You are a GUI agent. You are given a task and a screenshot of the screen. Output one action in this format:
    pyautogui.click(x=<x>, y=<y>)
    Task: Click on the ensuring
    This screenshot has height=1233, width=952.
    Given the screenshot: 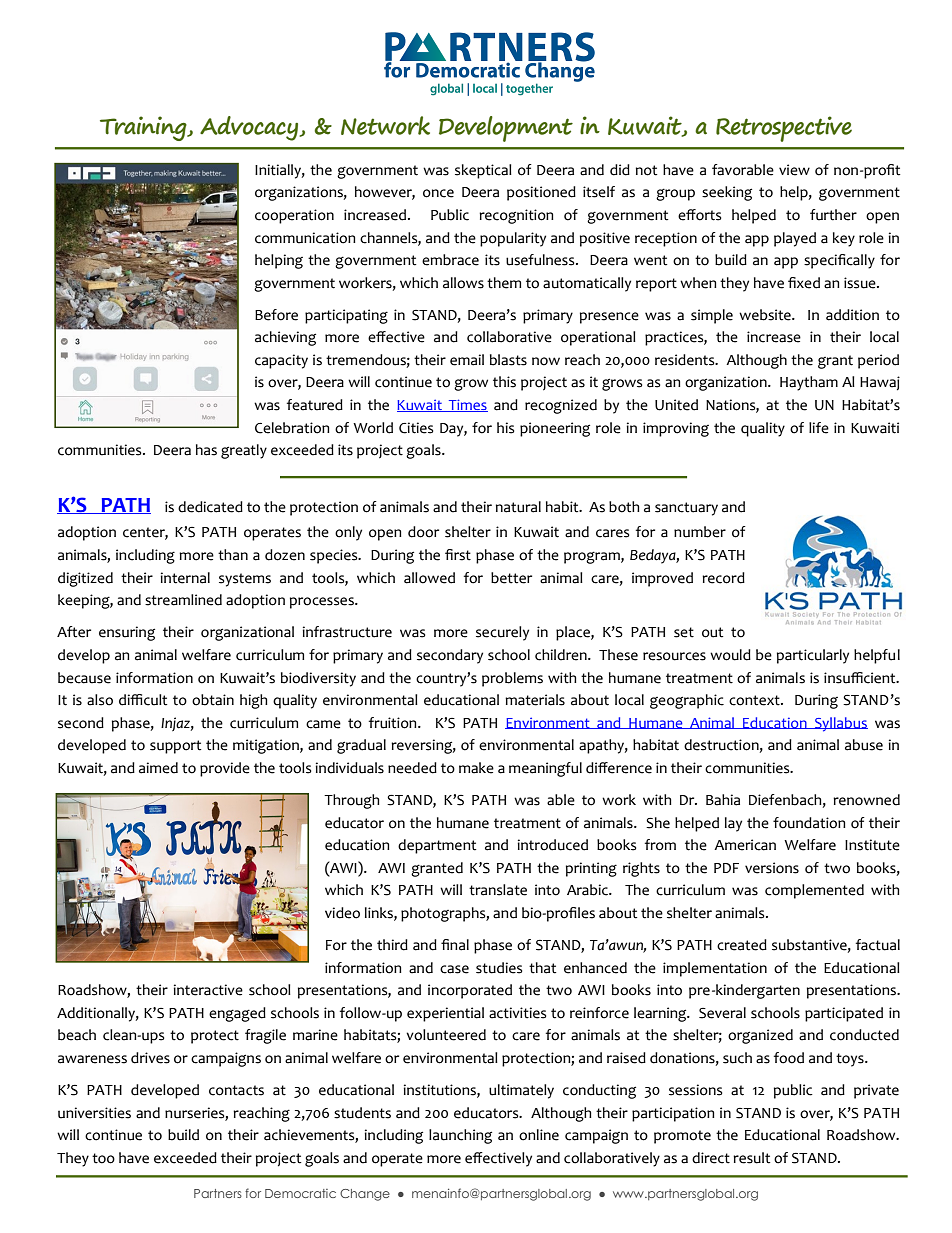 What is the action you would take?
    pyautogui.click(x=127, y=633)
